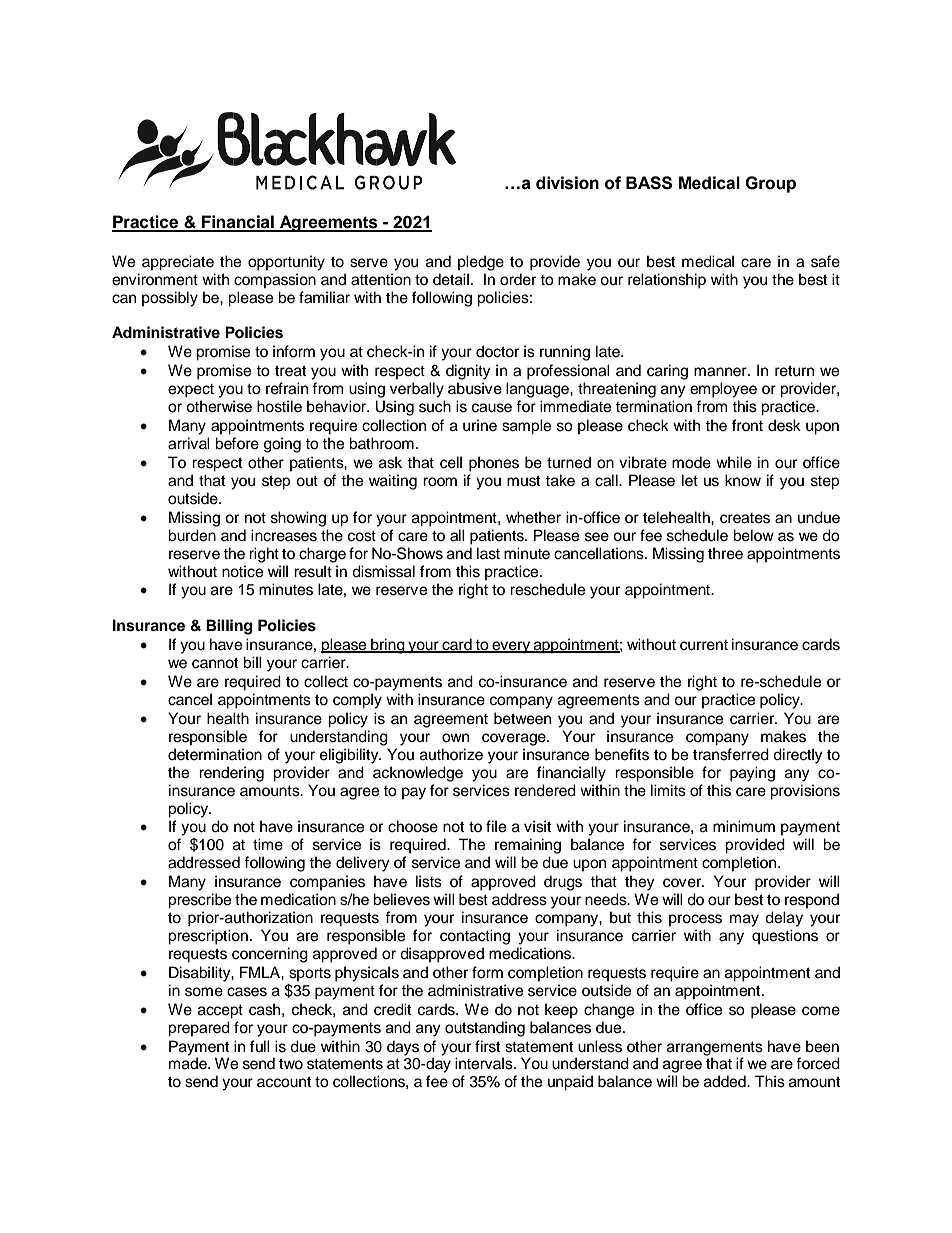  Describe the element at coordinates (481, 263) in the screenshot. I see `pledge` at that location.
